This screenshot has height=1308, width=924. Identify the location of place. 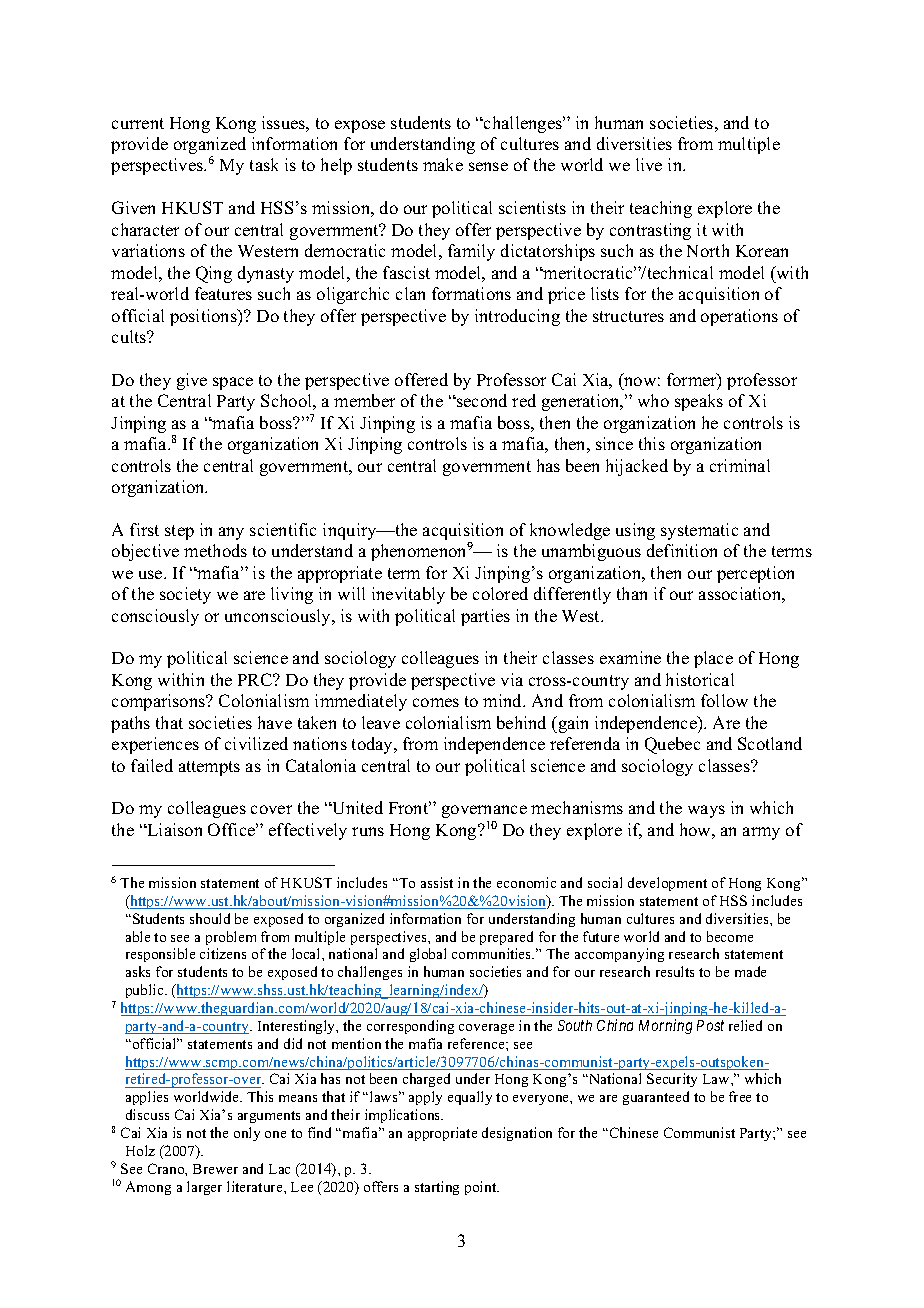
(713, 659).
